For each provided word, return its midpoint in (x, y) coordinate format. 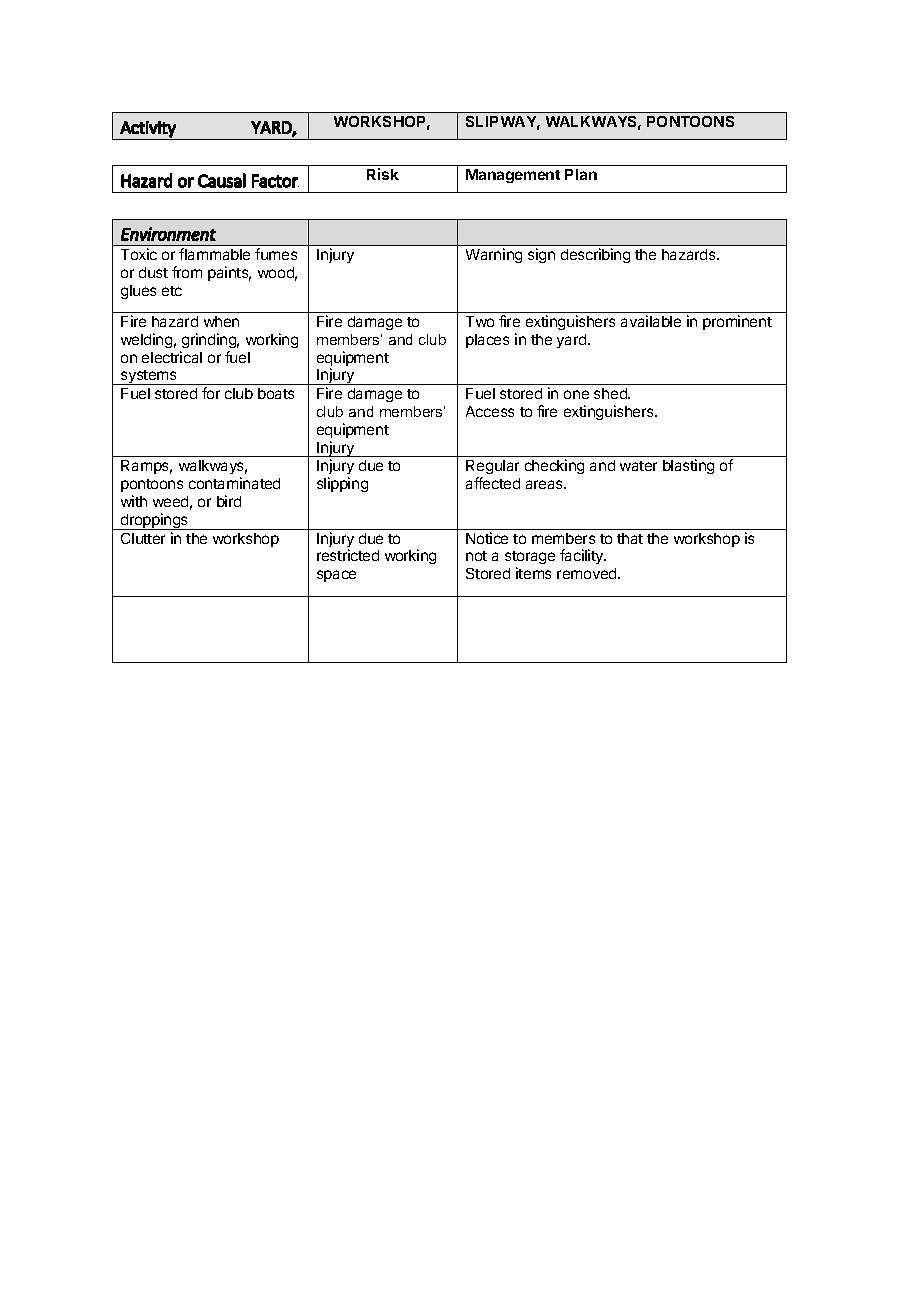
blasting (688, 466)
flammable (214, 254)
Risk (383, 174)
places (487, 341)
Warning (494, 255)
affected (493, 483)
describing (595, 255)
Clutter (143, 538)
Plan (581, 174)
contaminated (234, 483)
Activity (148, 129)
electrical (172, 357)
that (630, 538)
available (651, 321)
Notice (487, 538)
